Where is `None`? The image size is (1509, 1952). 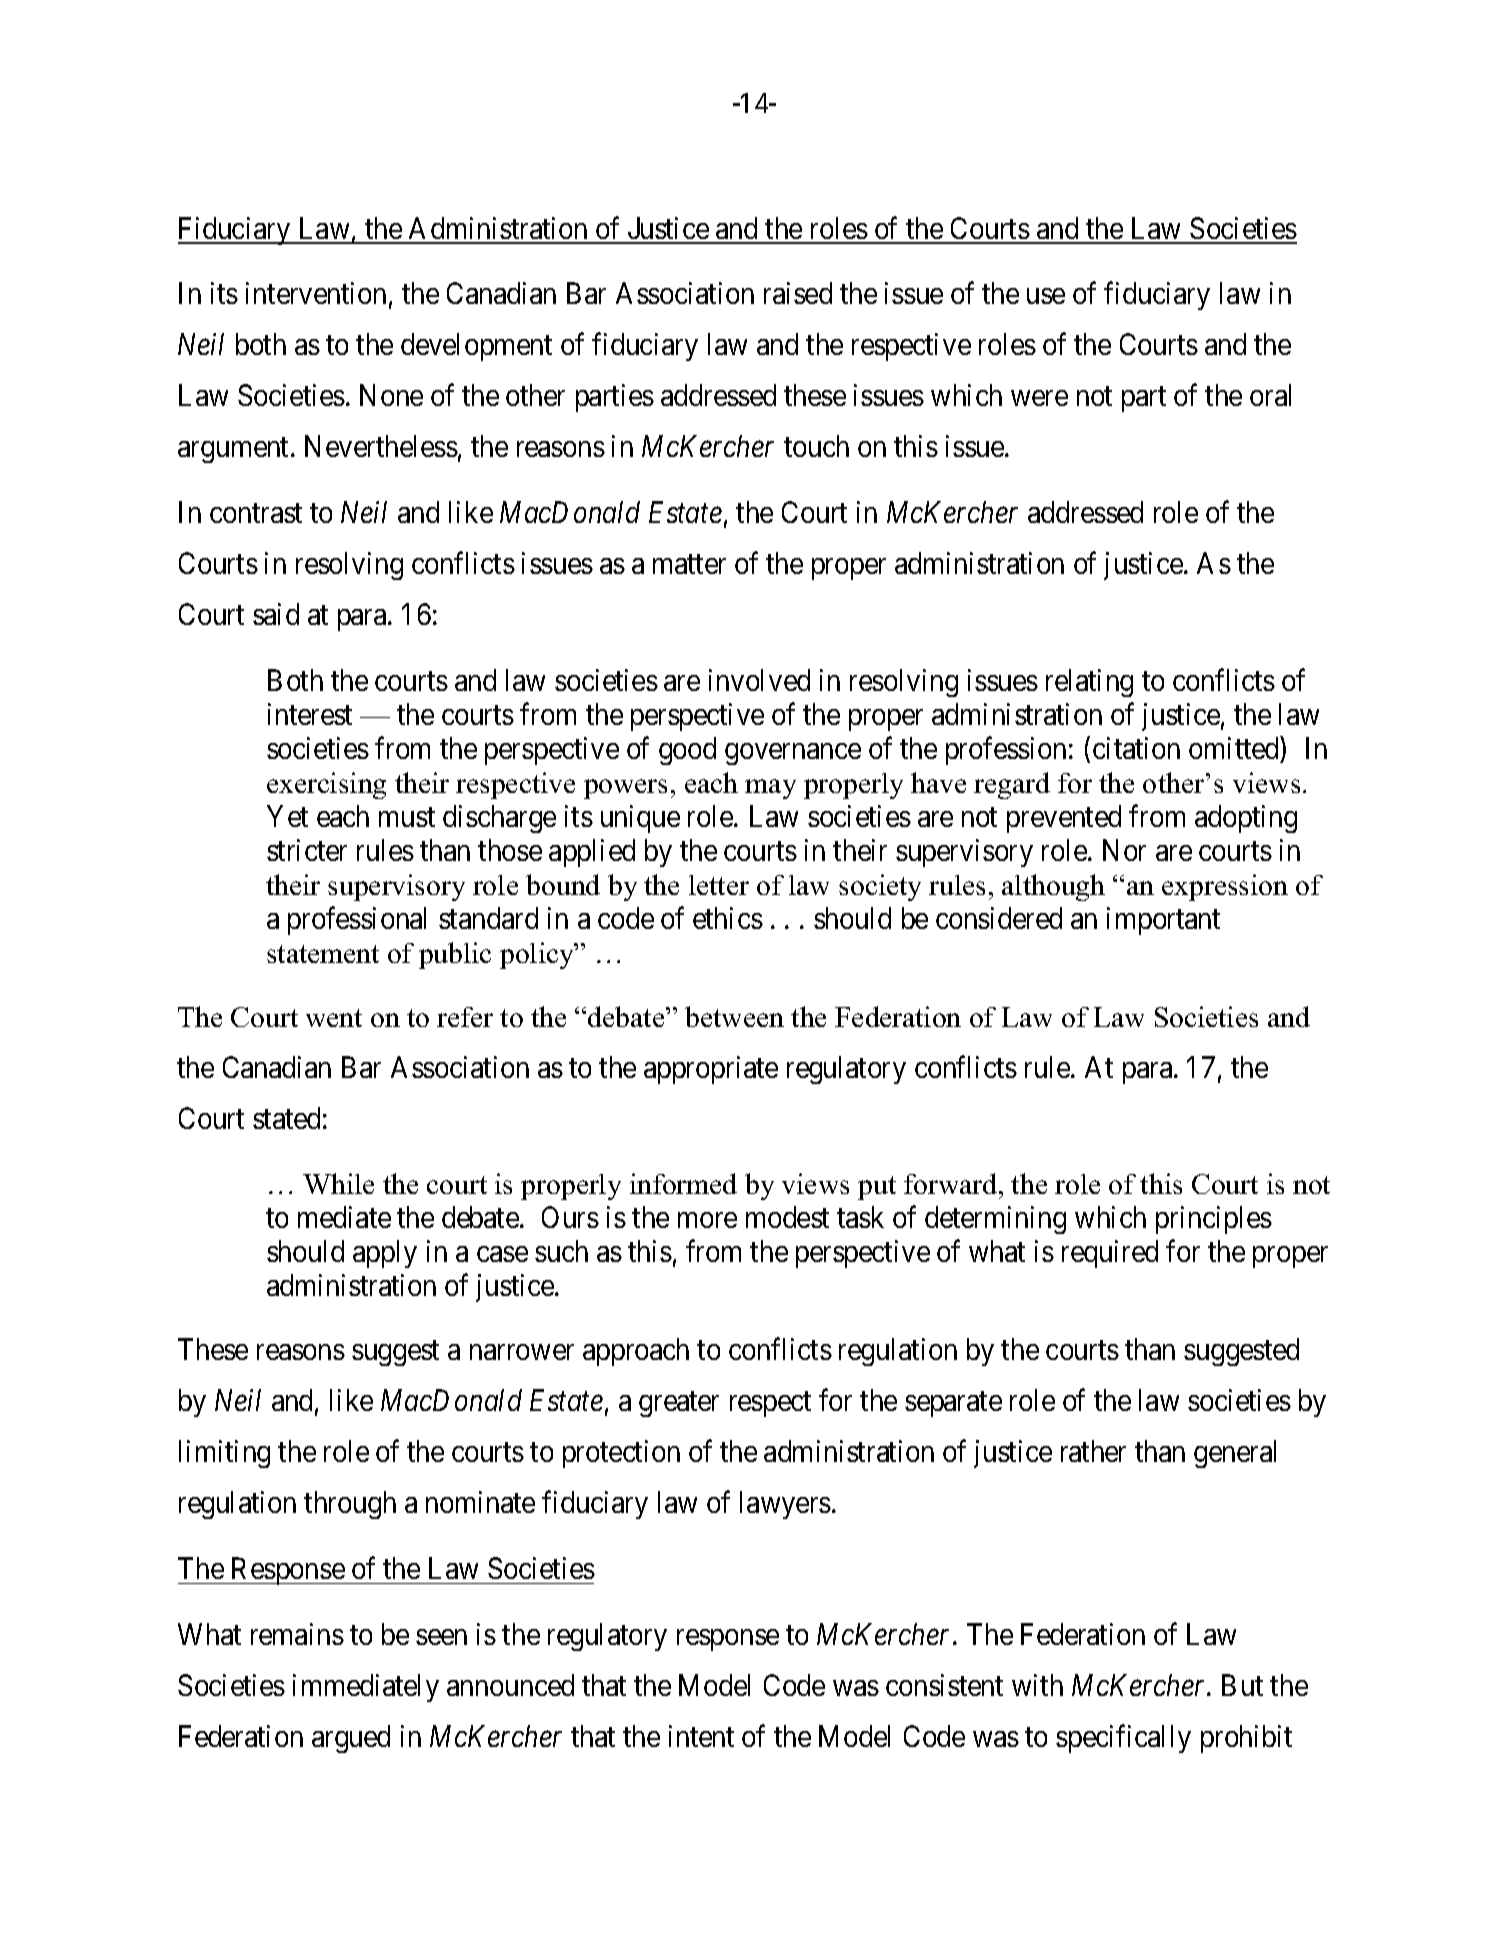 None is located at coordinates (391, 395).
